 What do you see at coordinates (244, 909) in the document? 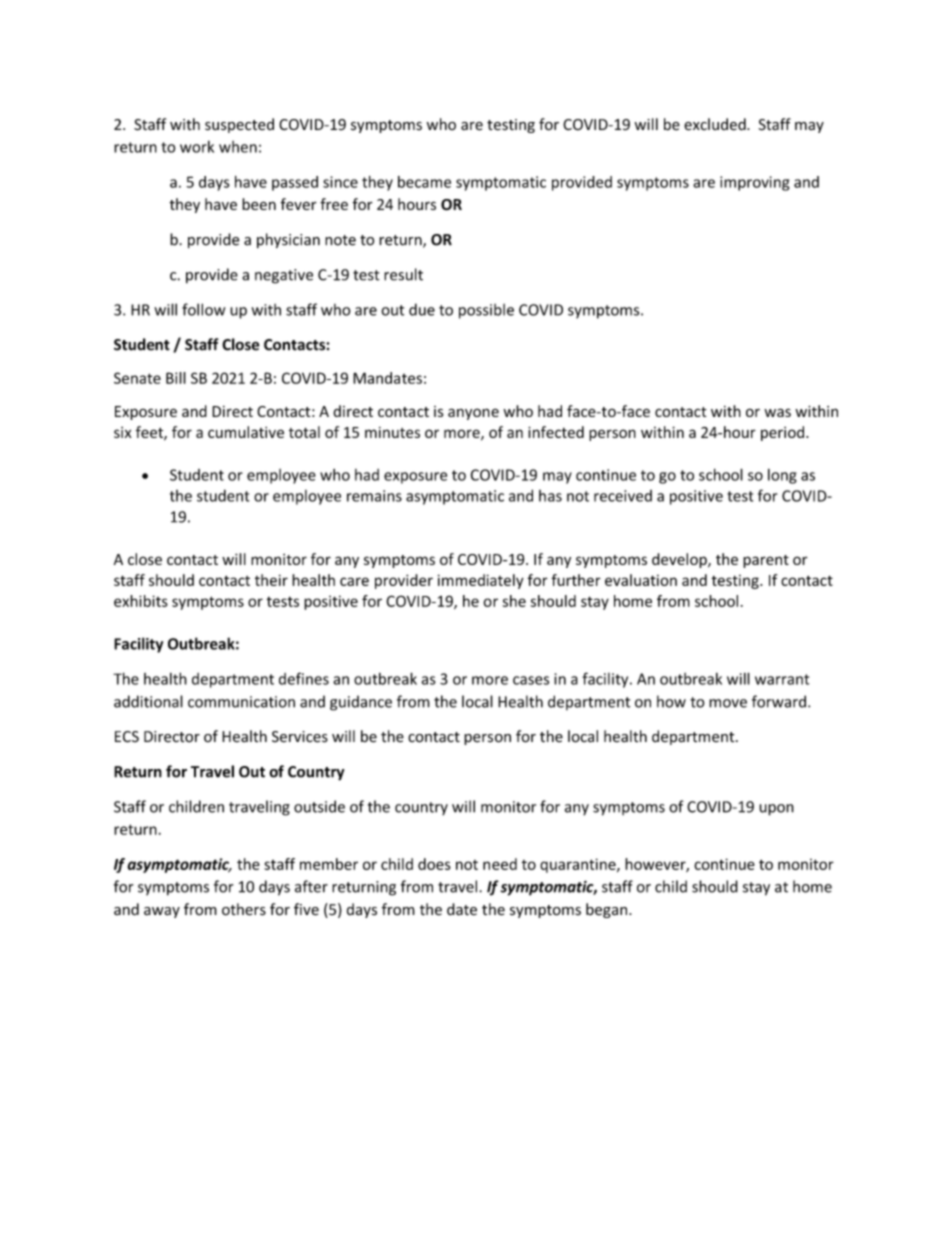
I see `others` at bounding box center [244, 909].
